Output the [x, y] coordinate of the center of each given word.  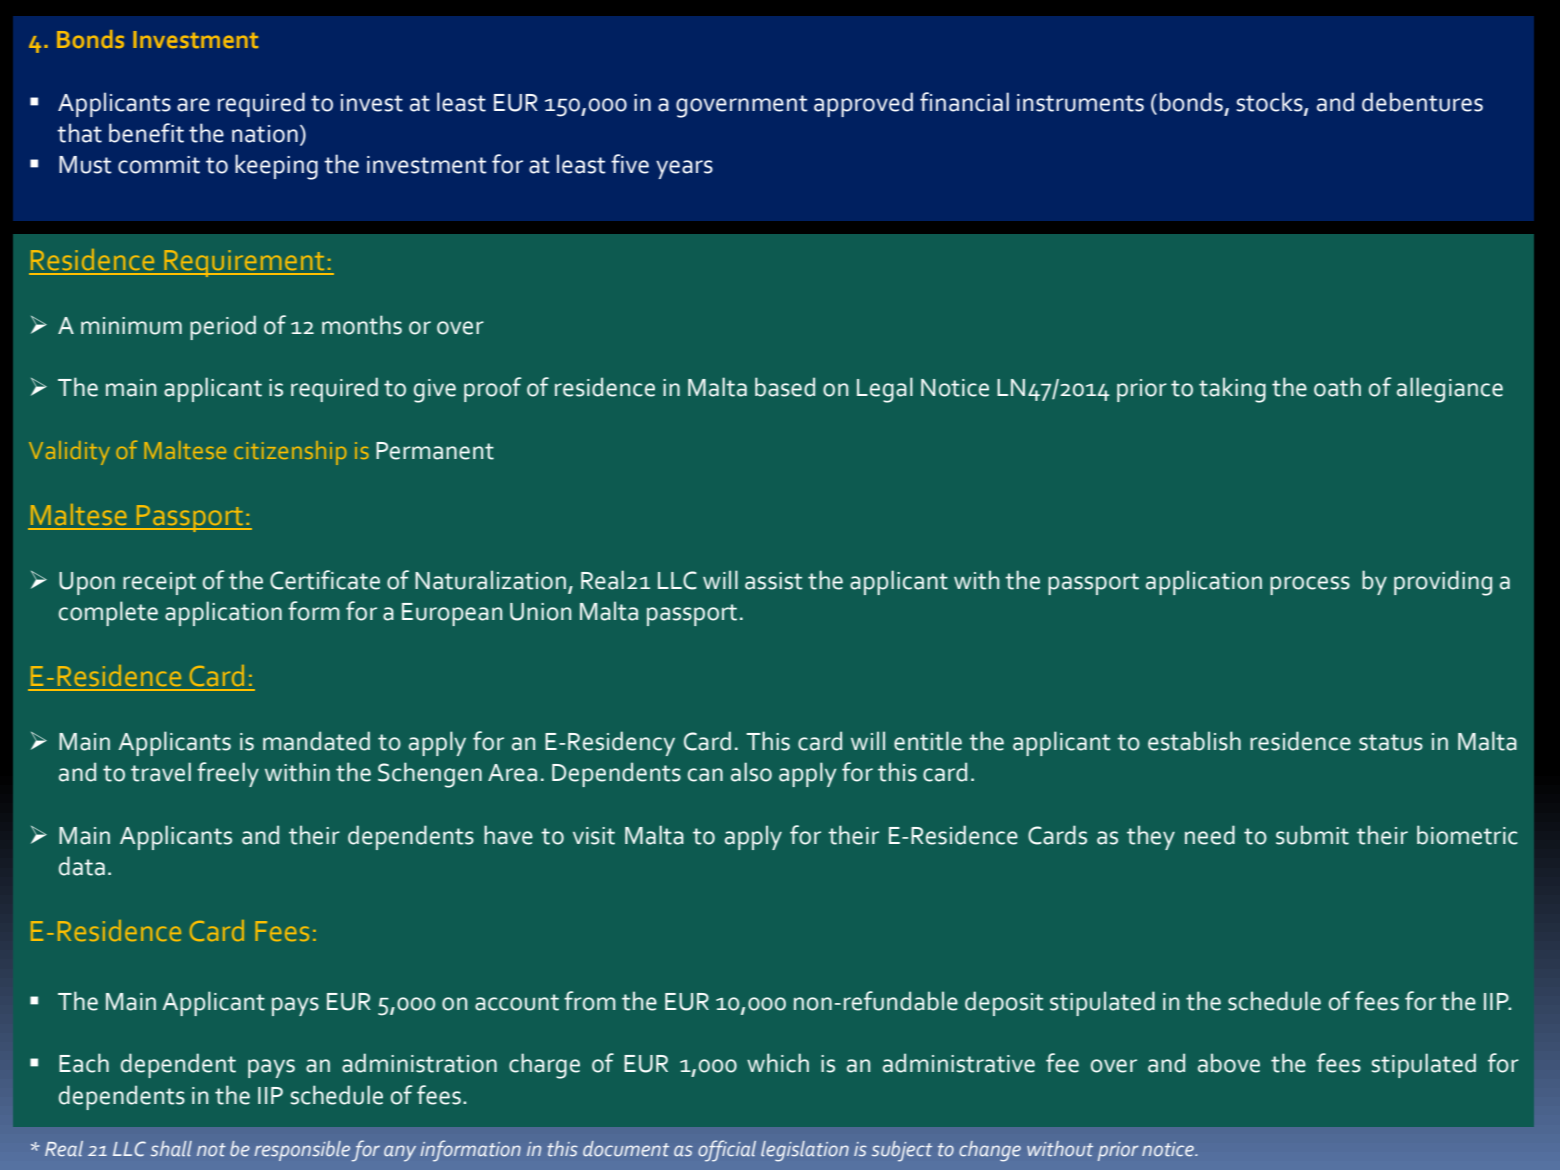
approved [863, 104]
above [1229, 1063]
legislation [805, 1151]
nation [265, 134]
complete [108, 613]
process [1310, 585]
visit [594, 836]
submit [1312, 835]
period [223, 327]
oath [1337, 387]
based [785, 387]
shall [171, 1149]
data [82, 866]
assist [774, 581]
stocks [1271, 103]
